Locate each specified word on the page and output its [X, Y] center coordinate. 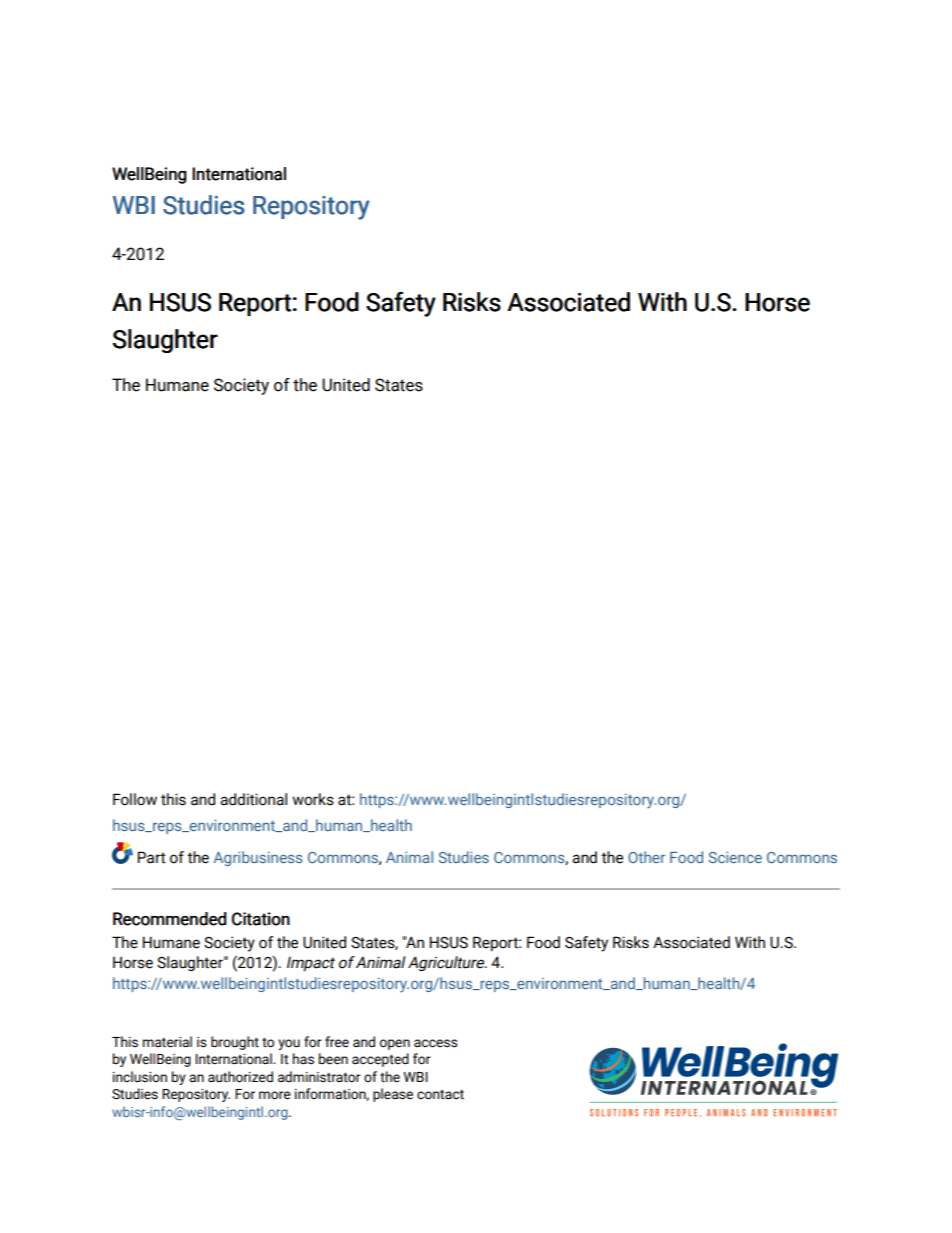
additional [253, 799]
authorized [240, 1077]
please [393, 1095]
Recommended [170, 919]
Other [646, 857]
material [167, 1042]
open [395, 1044]
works [313, 799]
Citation [261, 919]
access [436, 1043]
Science [735, 857]
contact [440, 1095]
